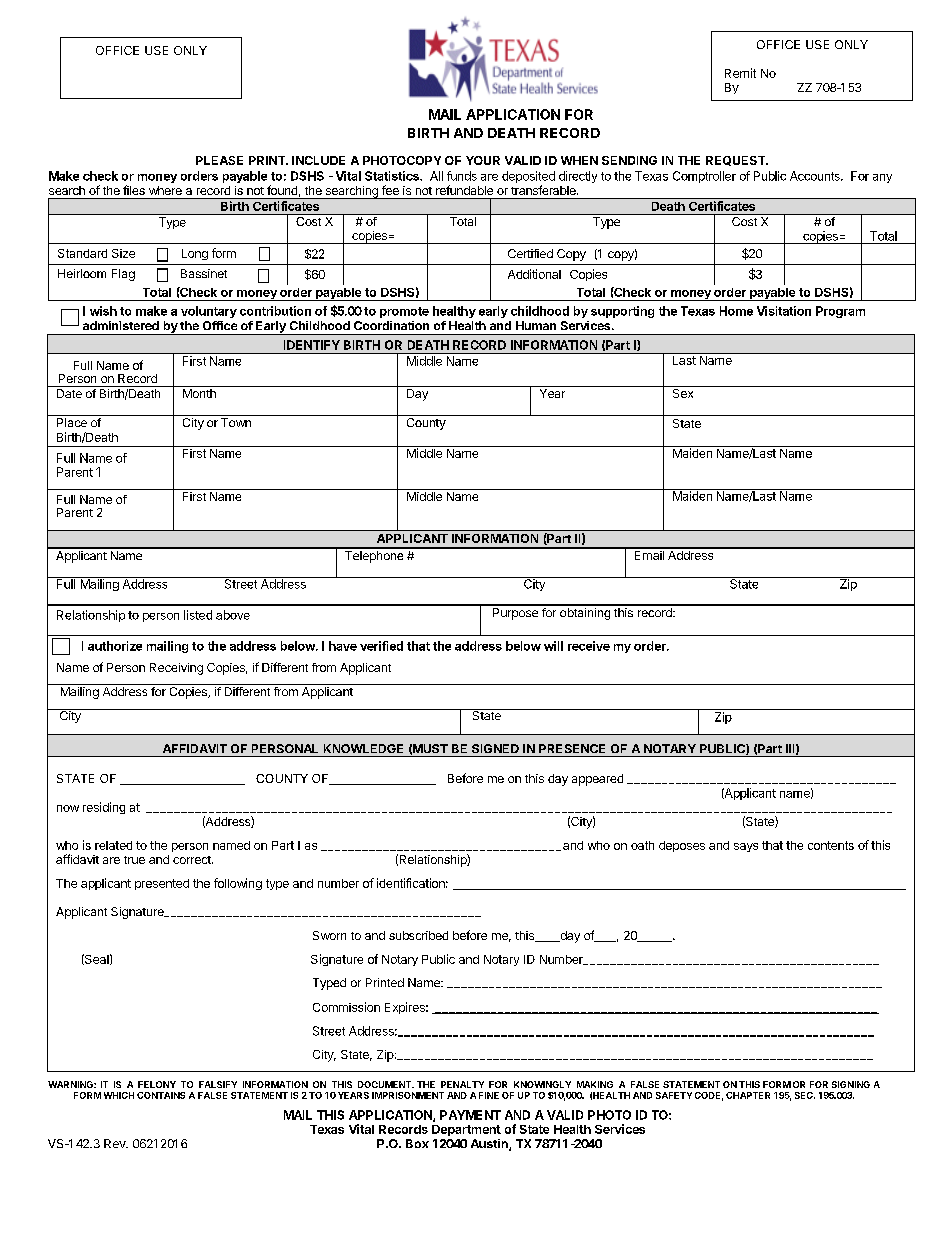 Image resolution: width=952 pixels, height=1233 pixels. Describe the element at coordinates (740, 73) in the document. I see `Remit` at that location.
